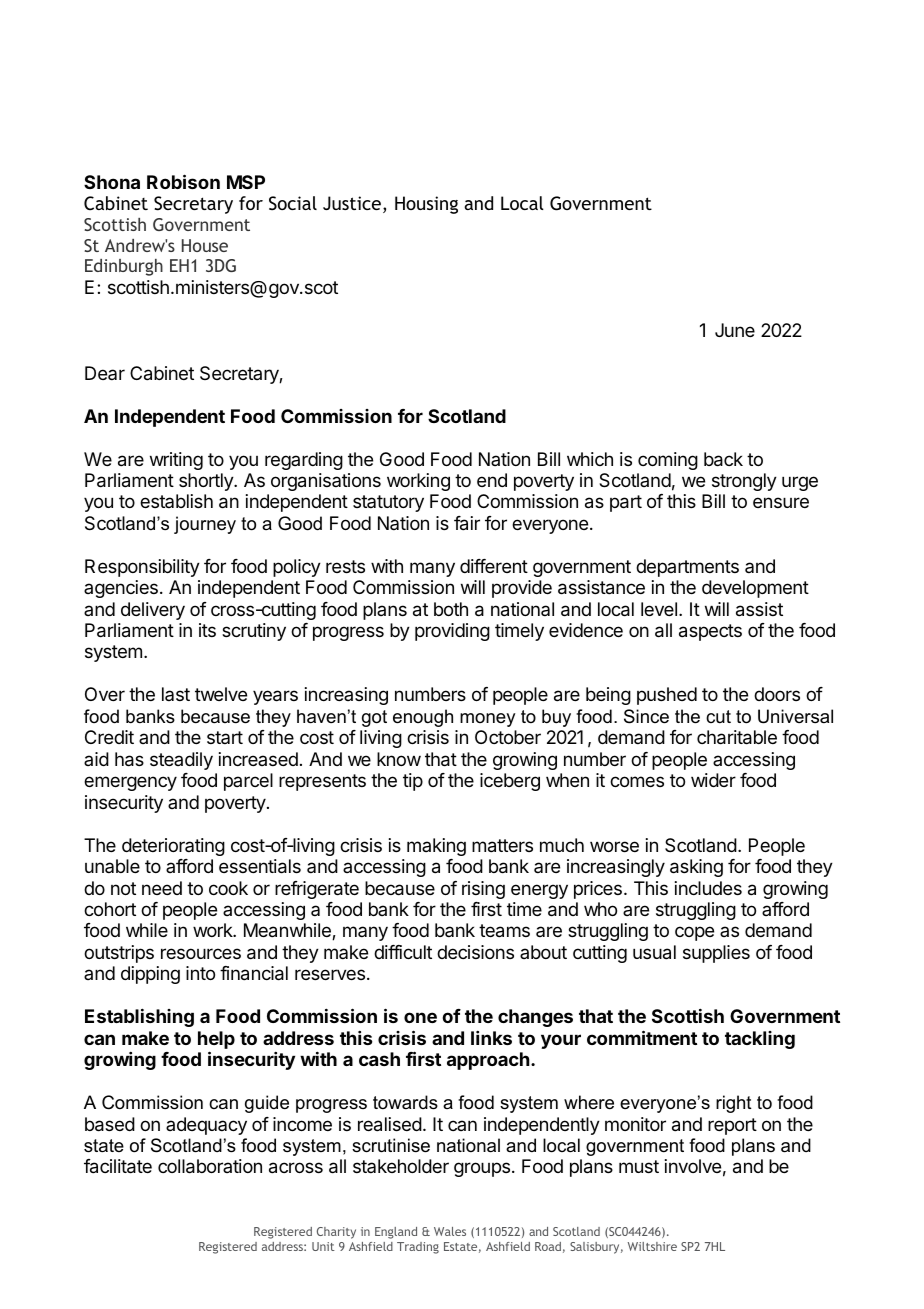 The image size is (924, 1309). What do you see at coordinates (450, 1231) in the screenshot?
I see `Wales` at bounding box center [450, 1231].
